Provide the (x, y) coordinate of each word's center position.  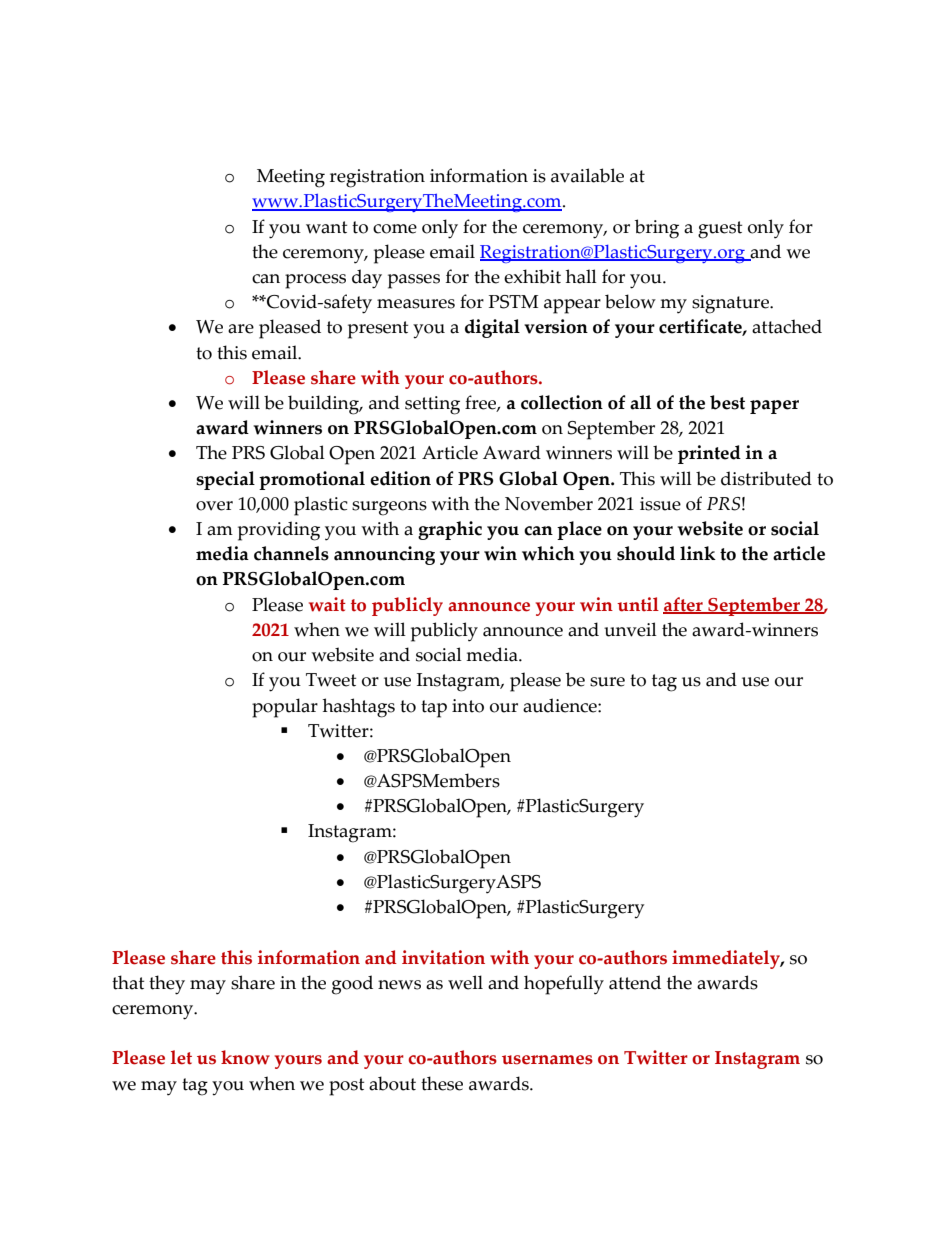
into (468, 706)
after (684, 605)
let (181, 1057)
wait (327, 604)
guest (720, 230)
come (395, 229)
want (326, 227)
